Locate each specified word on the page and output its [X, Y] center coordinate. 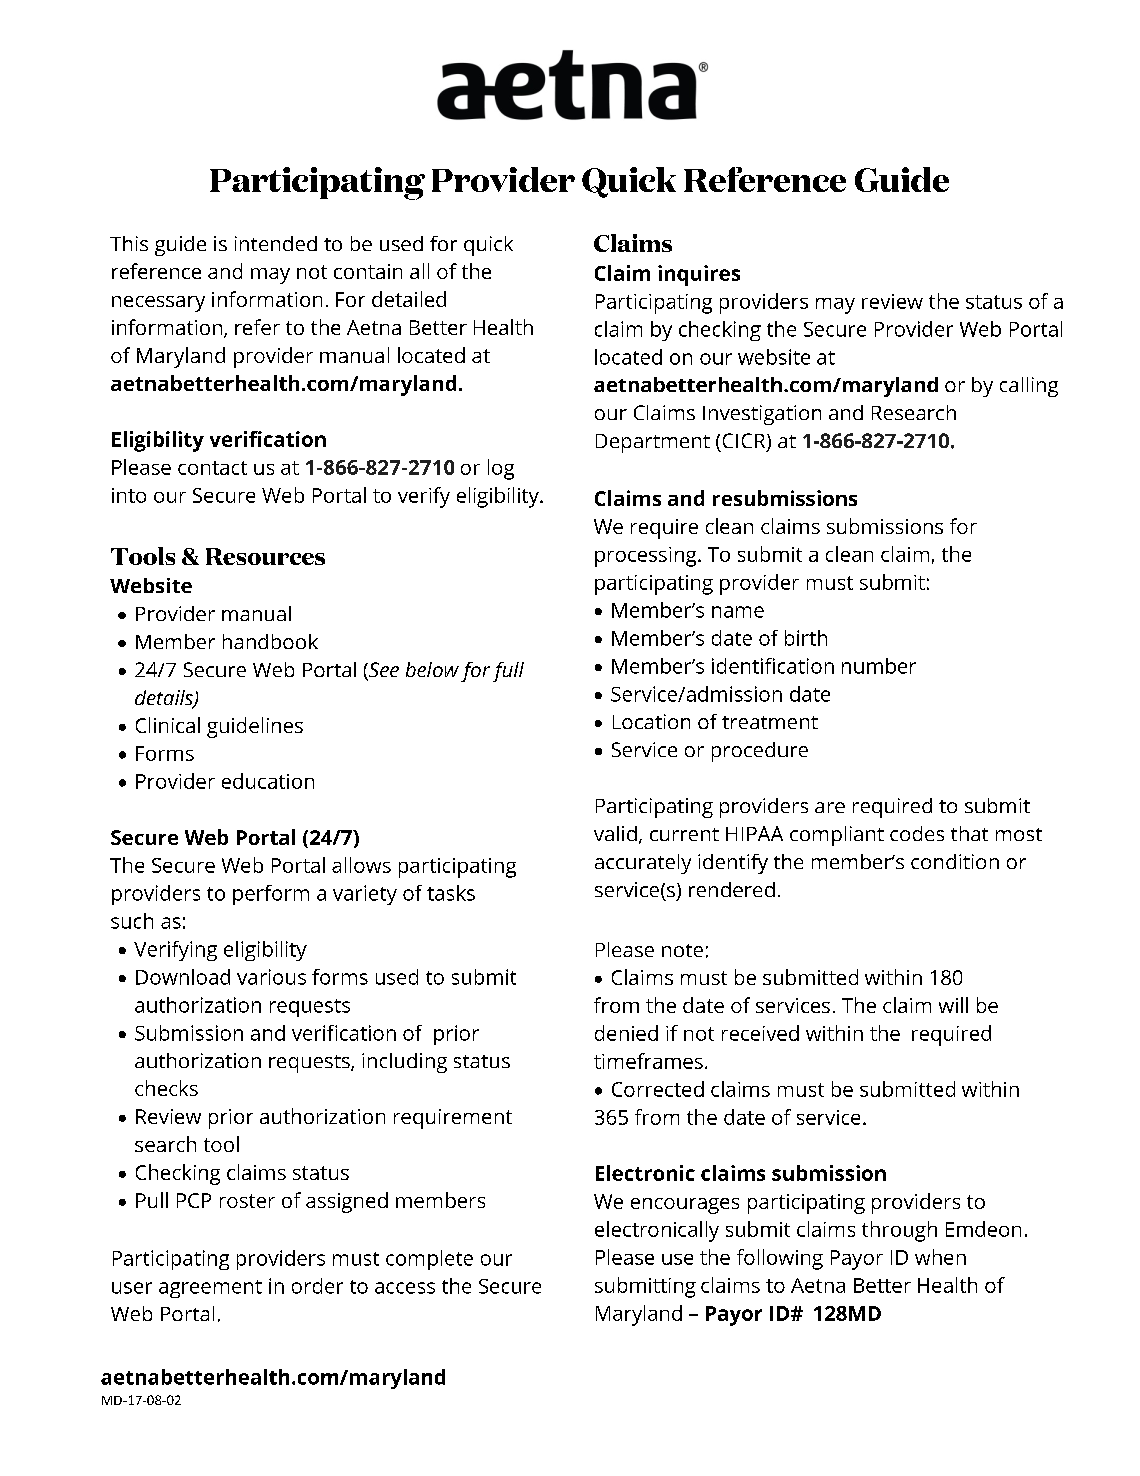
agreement [210, 1289]
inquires [699, 275]
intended [276, 243]
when [940, 1257]
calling [1029, 387]
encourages [685, 1206]
